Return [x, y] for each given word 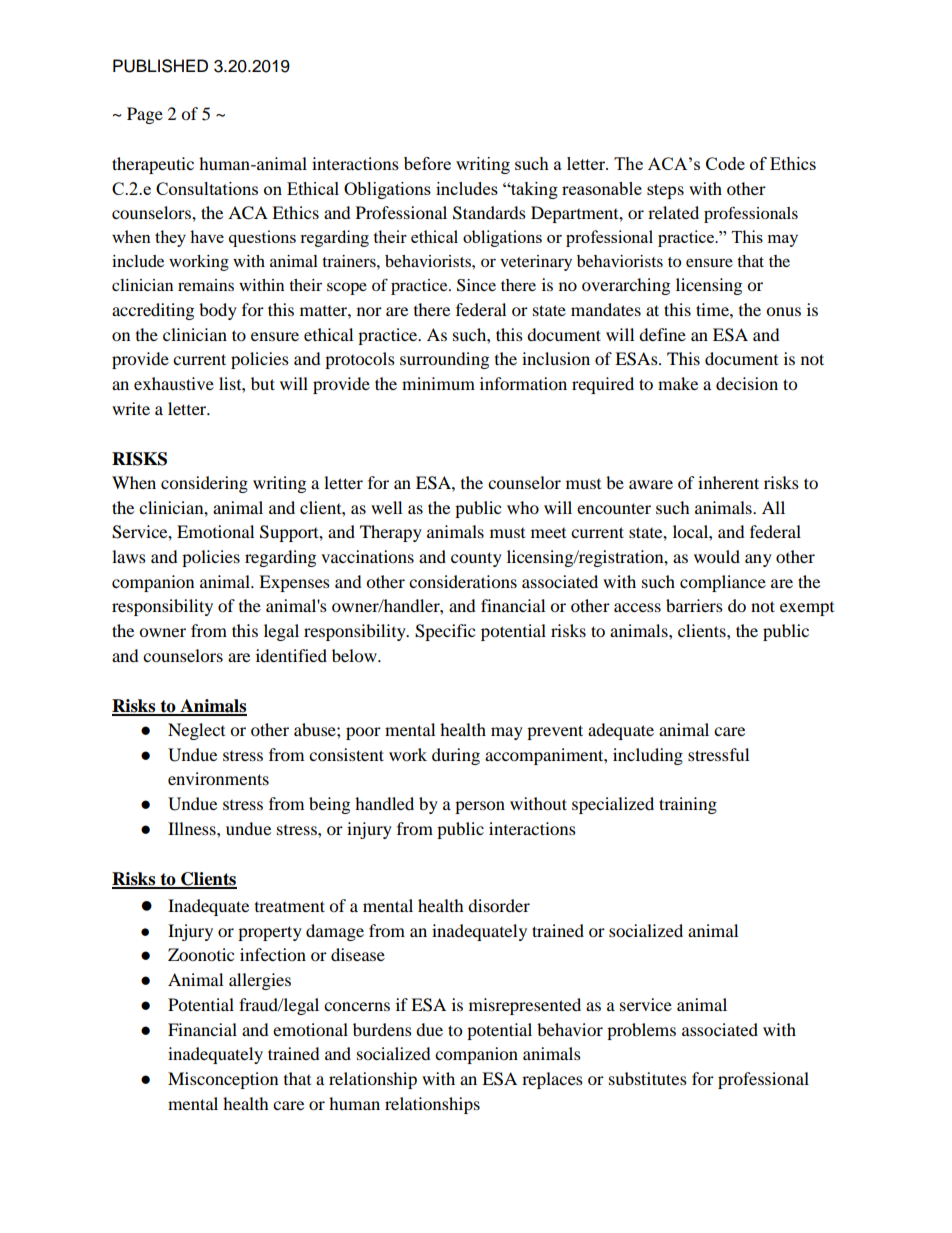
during [456, 756]
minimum [438, 383]
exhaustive [174, 383]
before [427, 163]
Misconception [223, 1080]
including [648, 756]
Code [725, 163]
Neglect [196, 731]
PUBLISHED [160, 66]
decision [747, 383]
